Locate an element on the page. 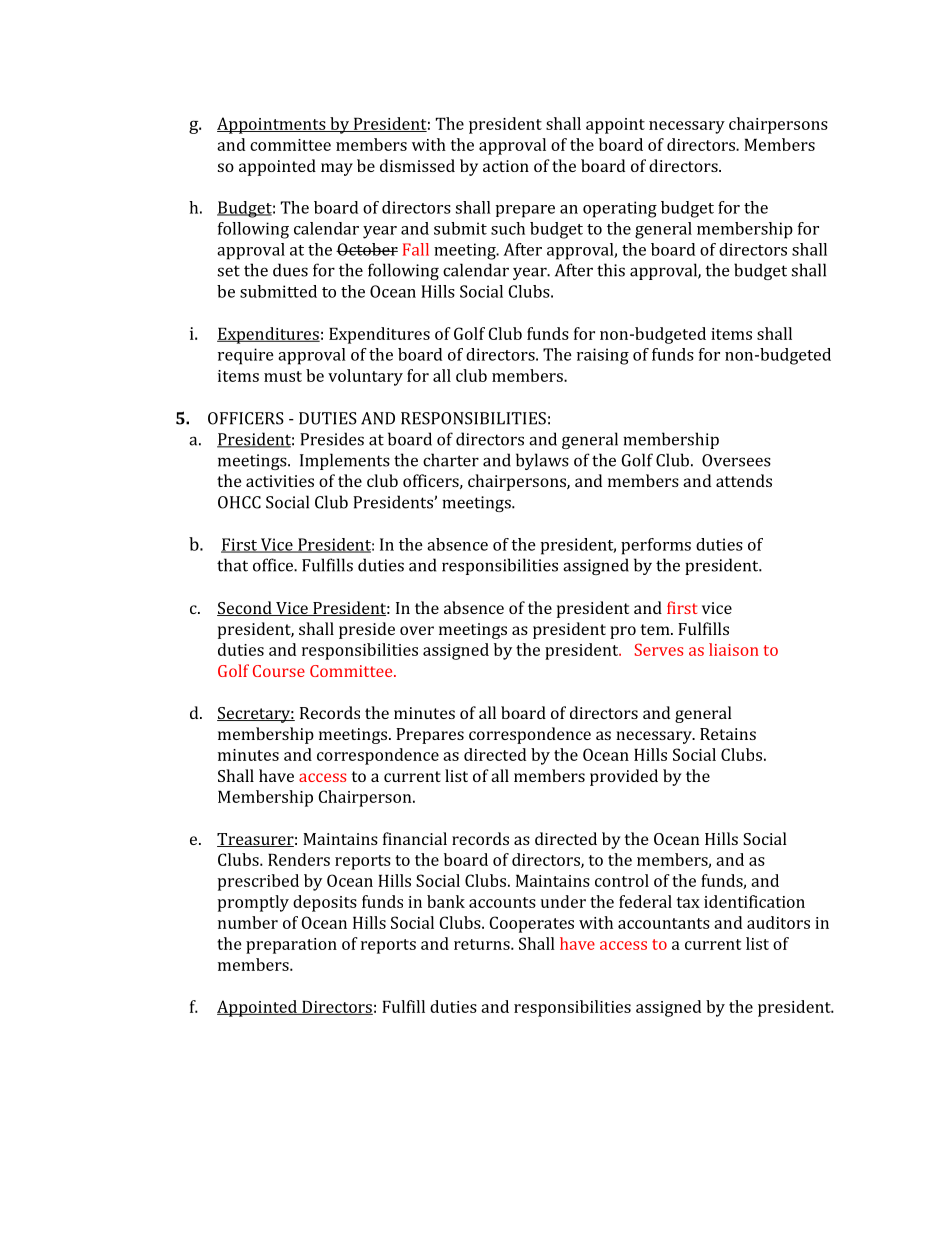  may is located at coordinates (337, 169).
